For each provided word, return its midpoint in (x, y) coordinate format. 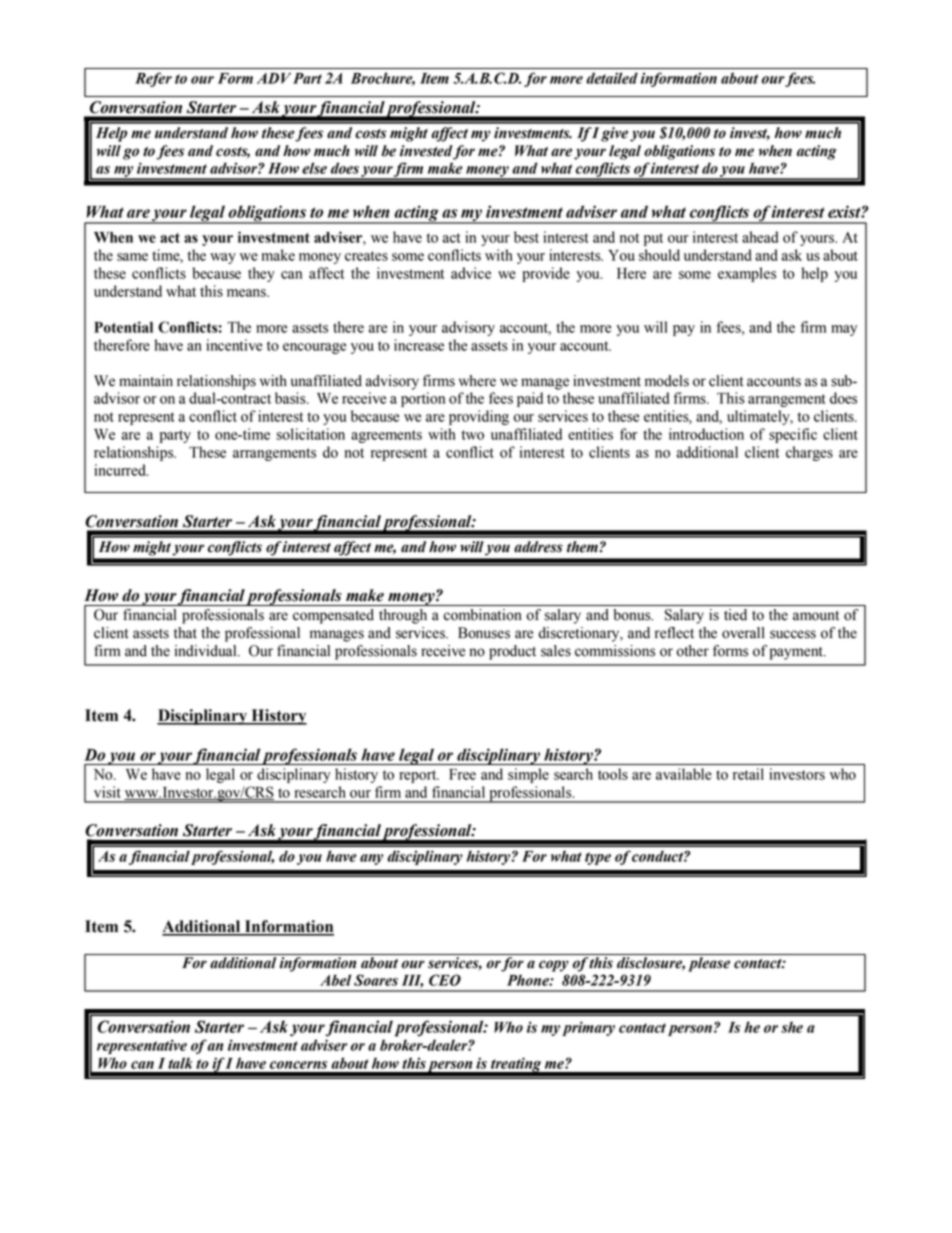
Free (462, 774)
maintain (146, 381)
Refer (153, 79)
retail (748, 774)
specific (793, 435)
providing (479, 417)
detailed (612, 78)
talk (180, 1063)
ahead (760, 237)
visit (107, 792)
